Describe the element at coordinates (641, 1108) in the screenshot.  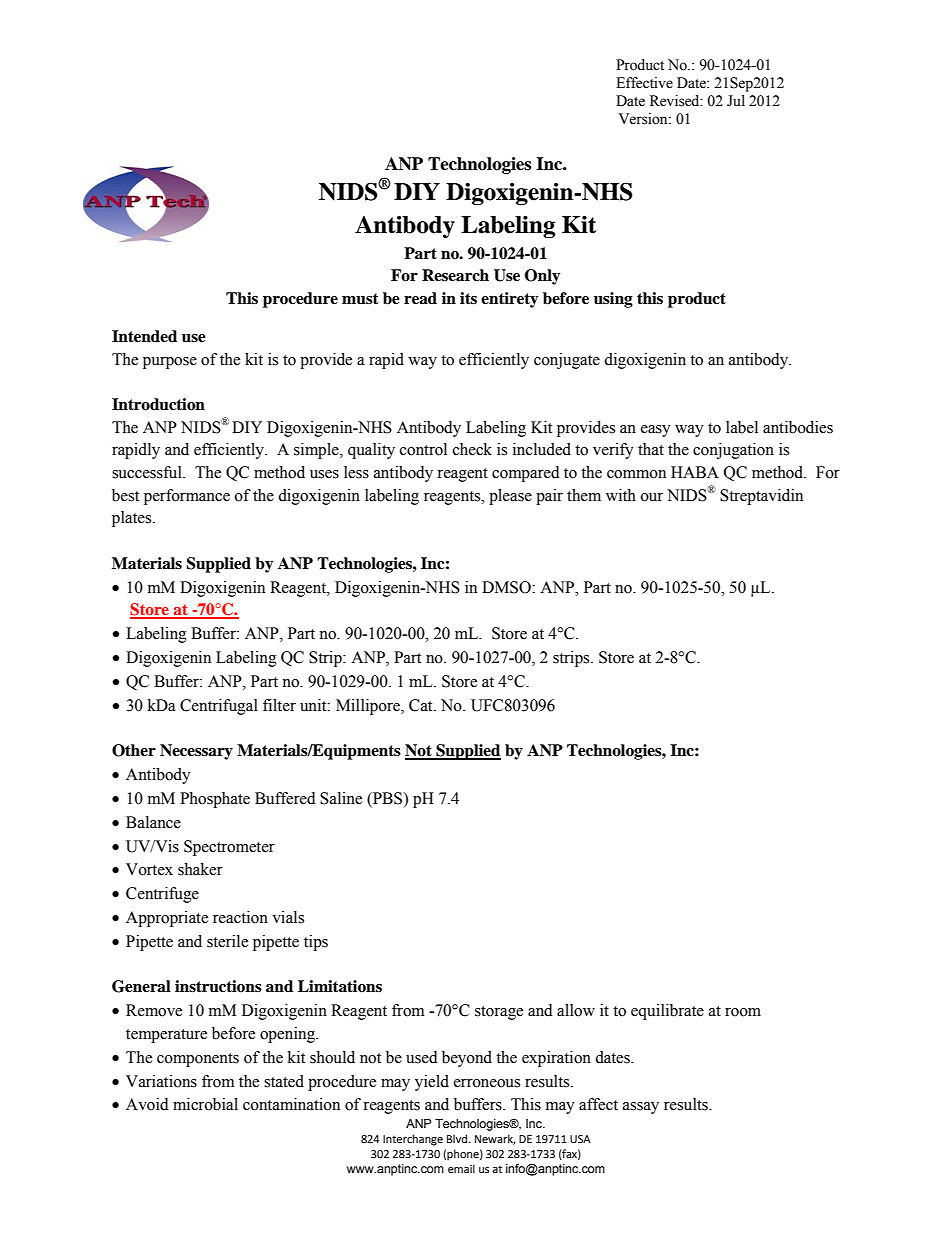
I see `assay` at that location.
